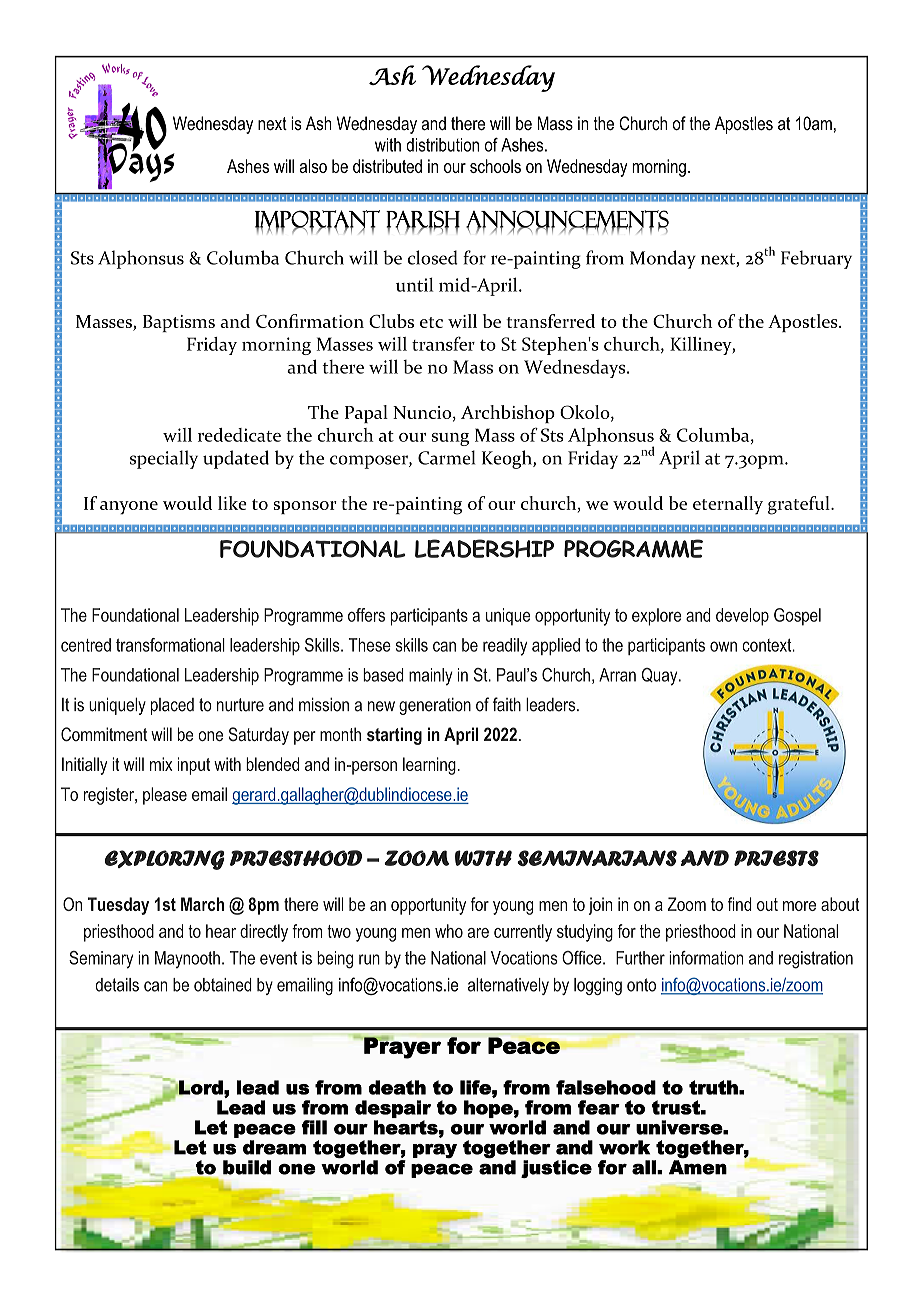 The width and height of the page is (924, 1308). What do you see at coordinates (313, 166) in the page?
I see `also` at bounding box center [313, 166].
